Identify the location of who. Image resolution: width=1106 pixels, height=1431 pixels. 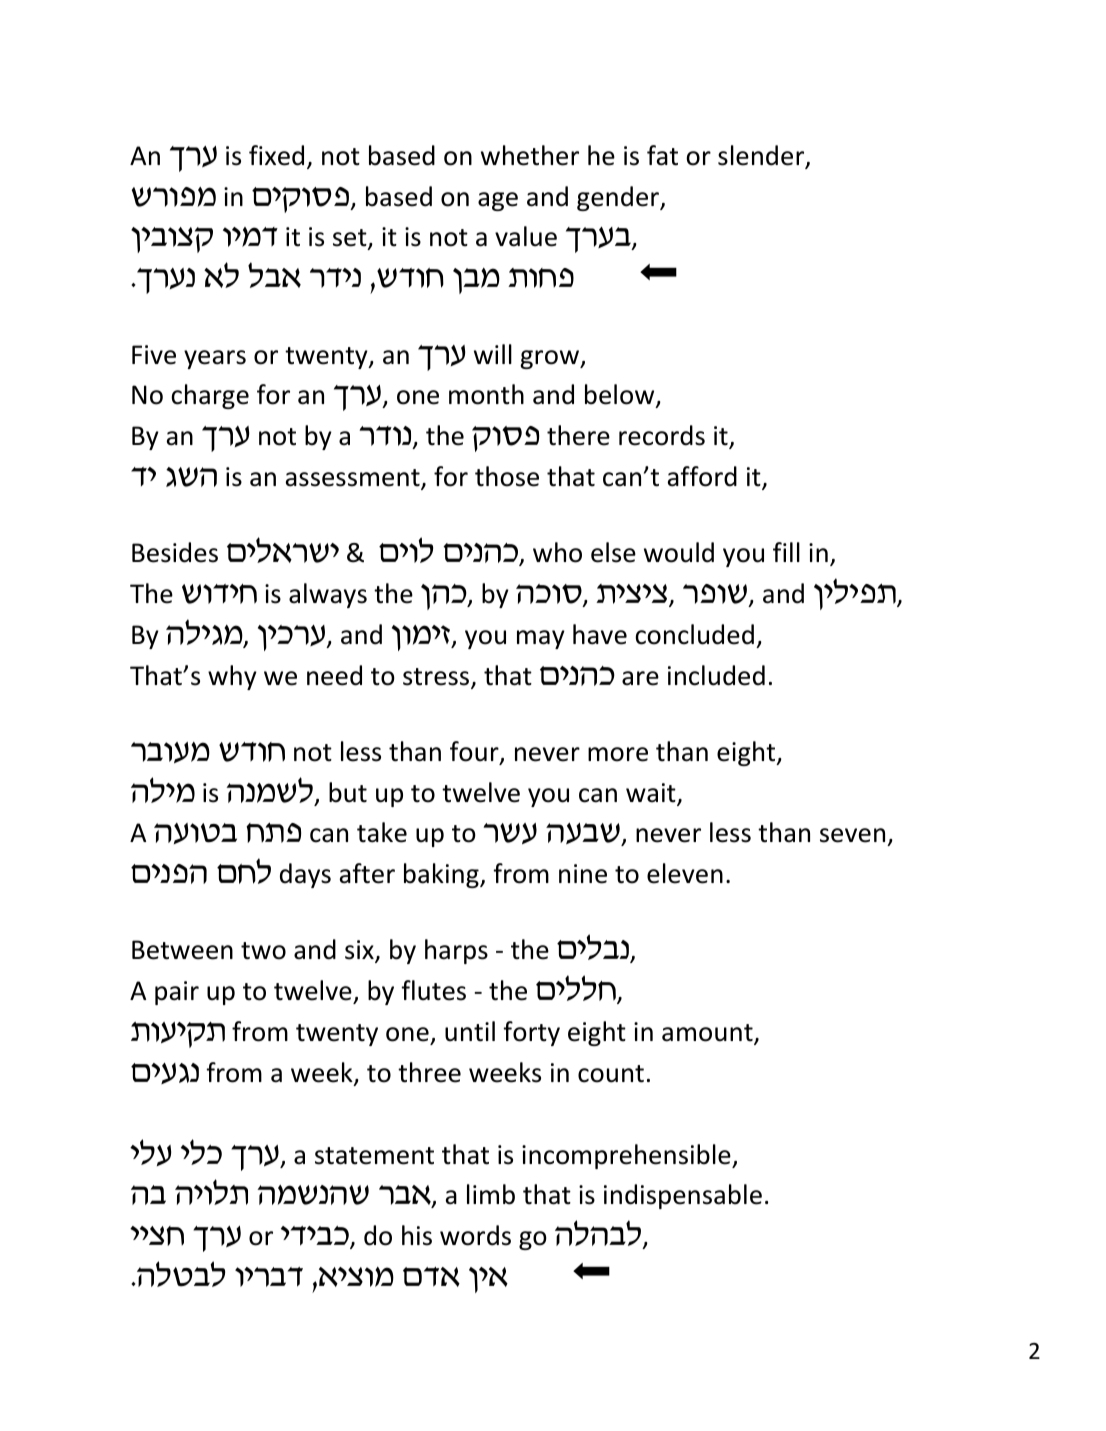
(557, 552).
